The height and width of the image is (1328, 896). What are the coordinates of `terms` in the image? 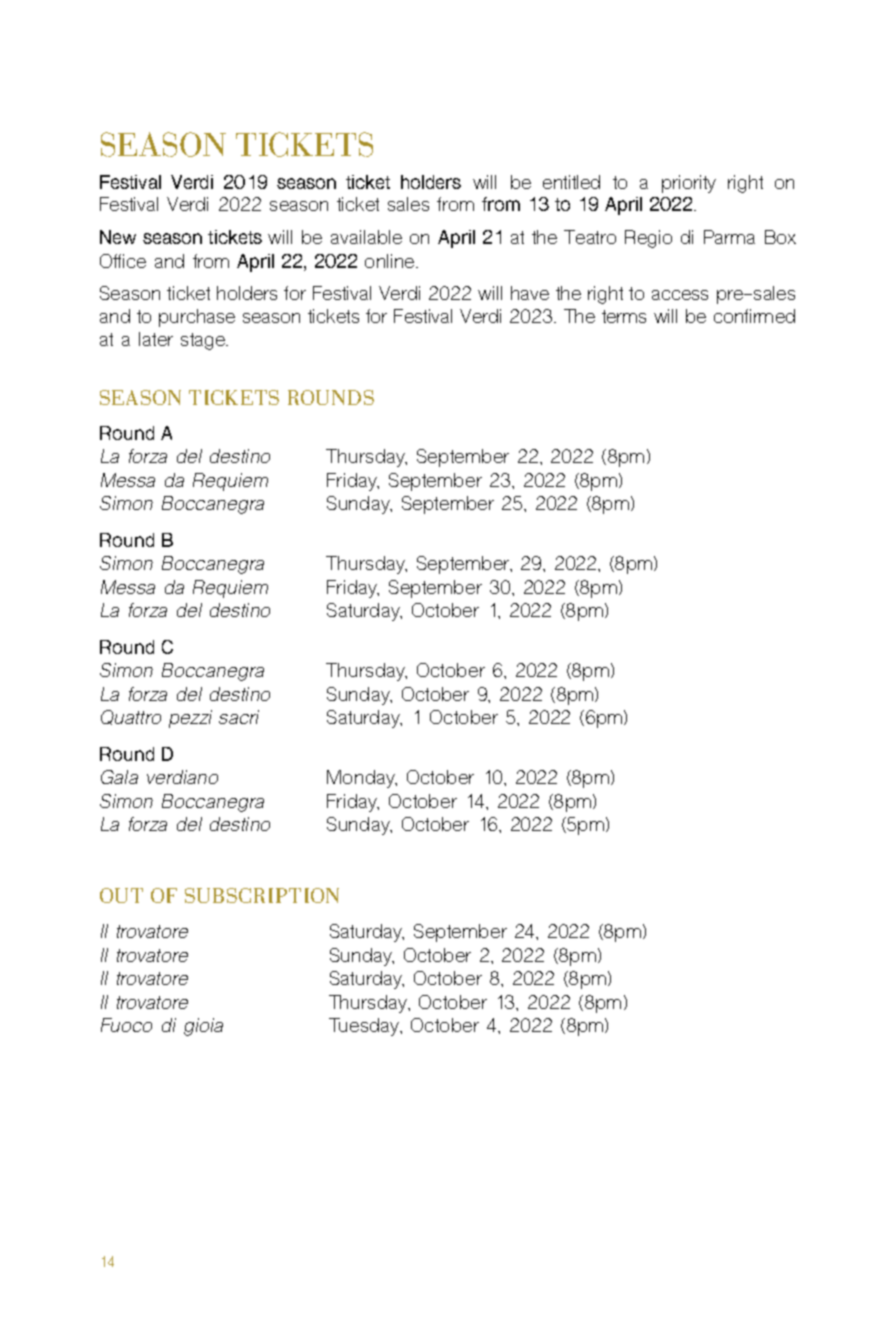 It's located at (624, 316).
